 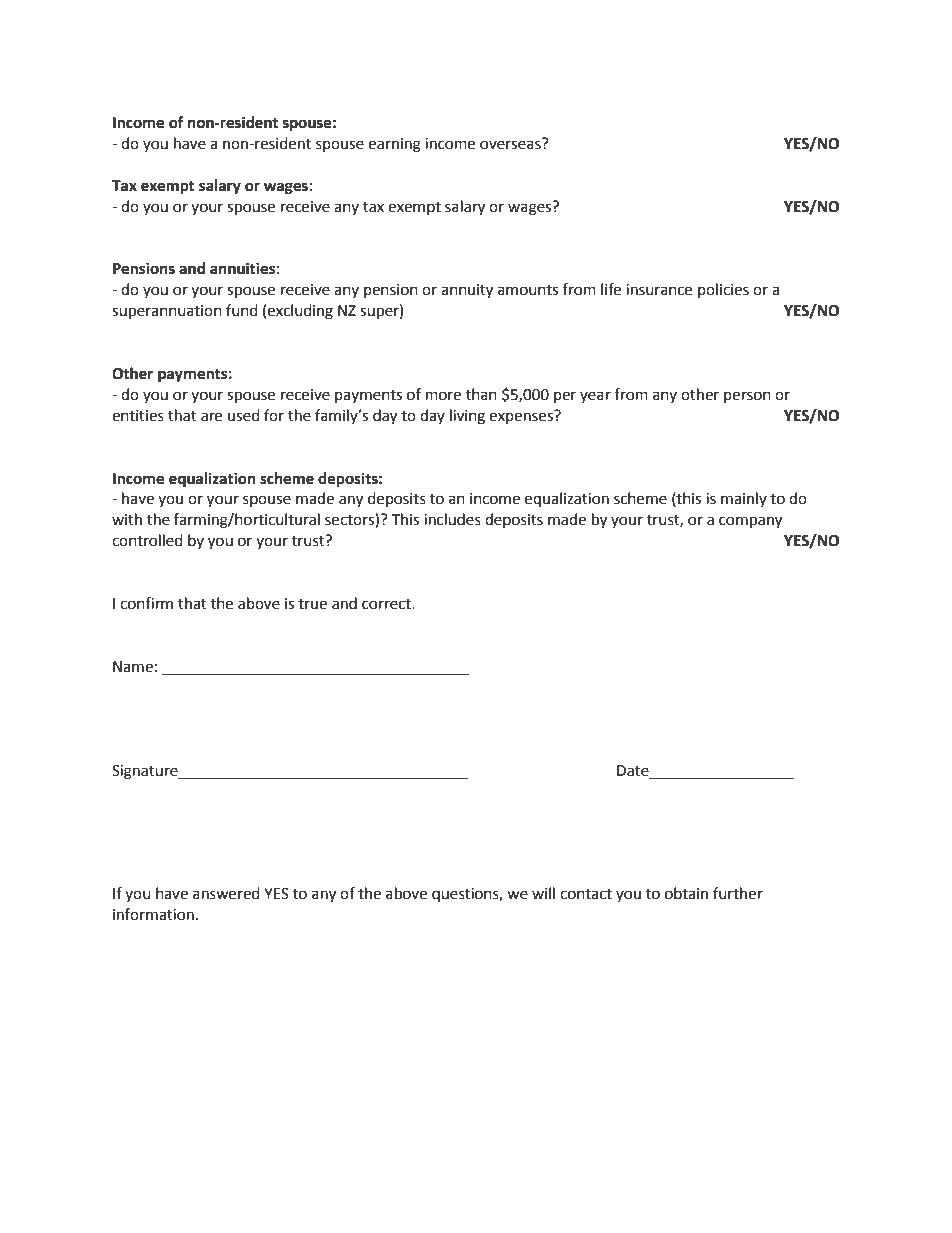 I want to click on obtain, so click(x=686, y=893).
